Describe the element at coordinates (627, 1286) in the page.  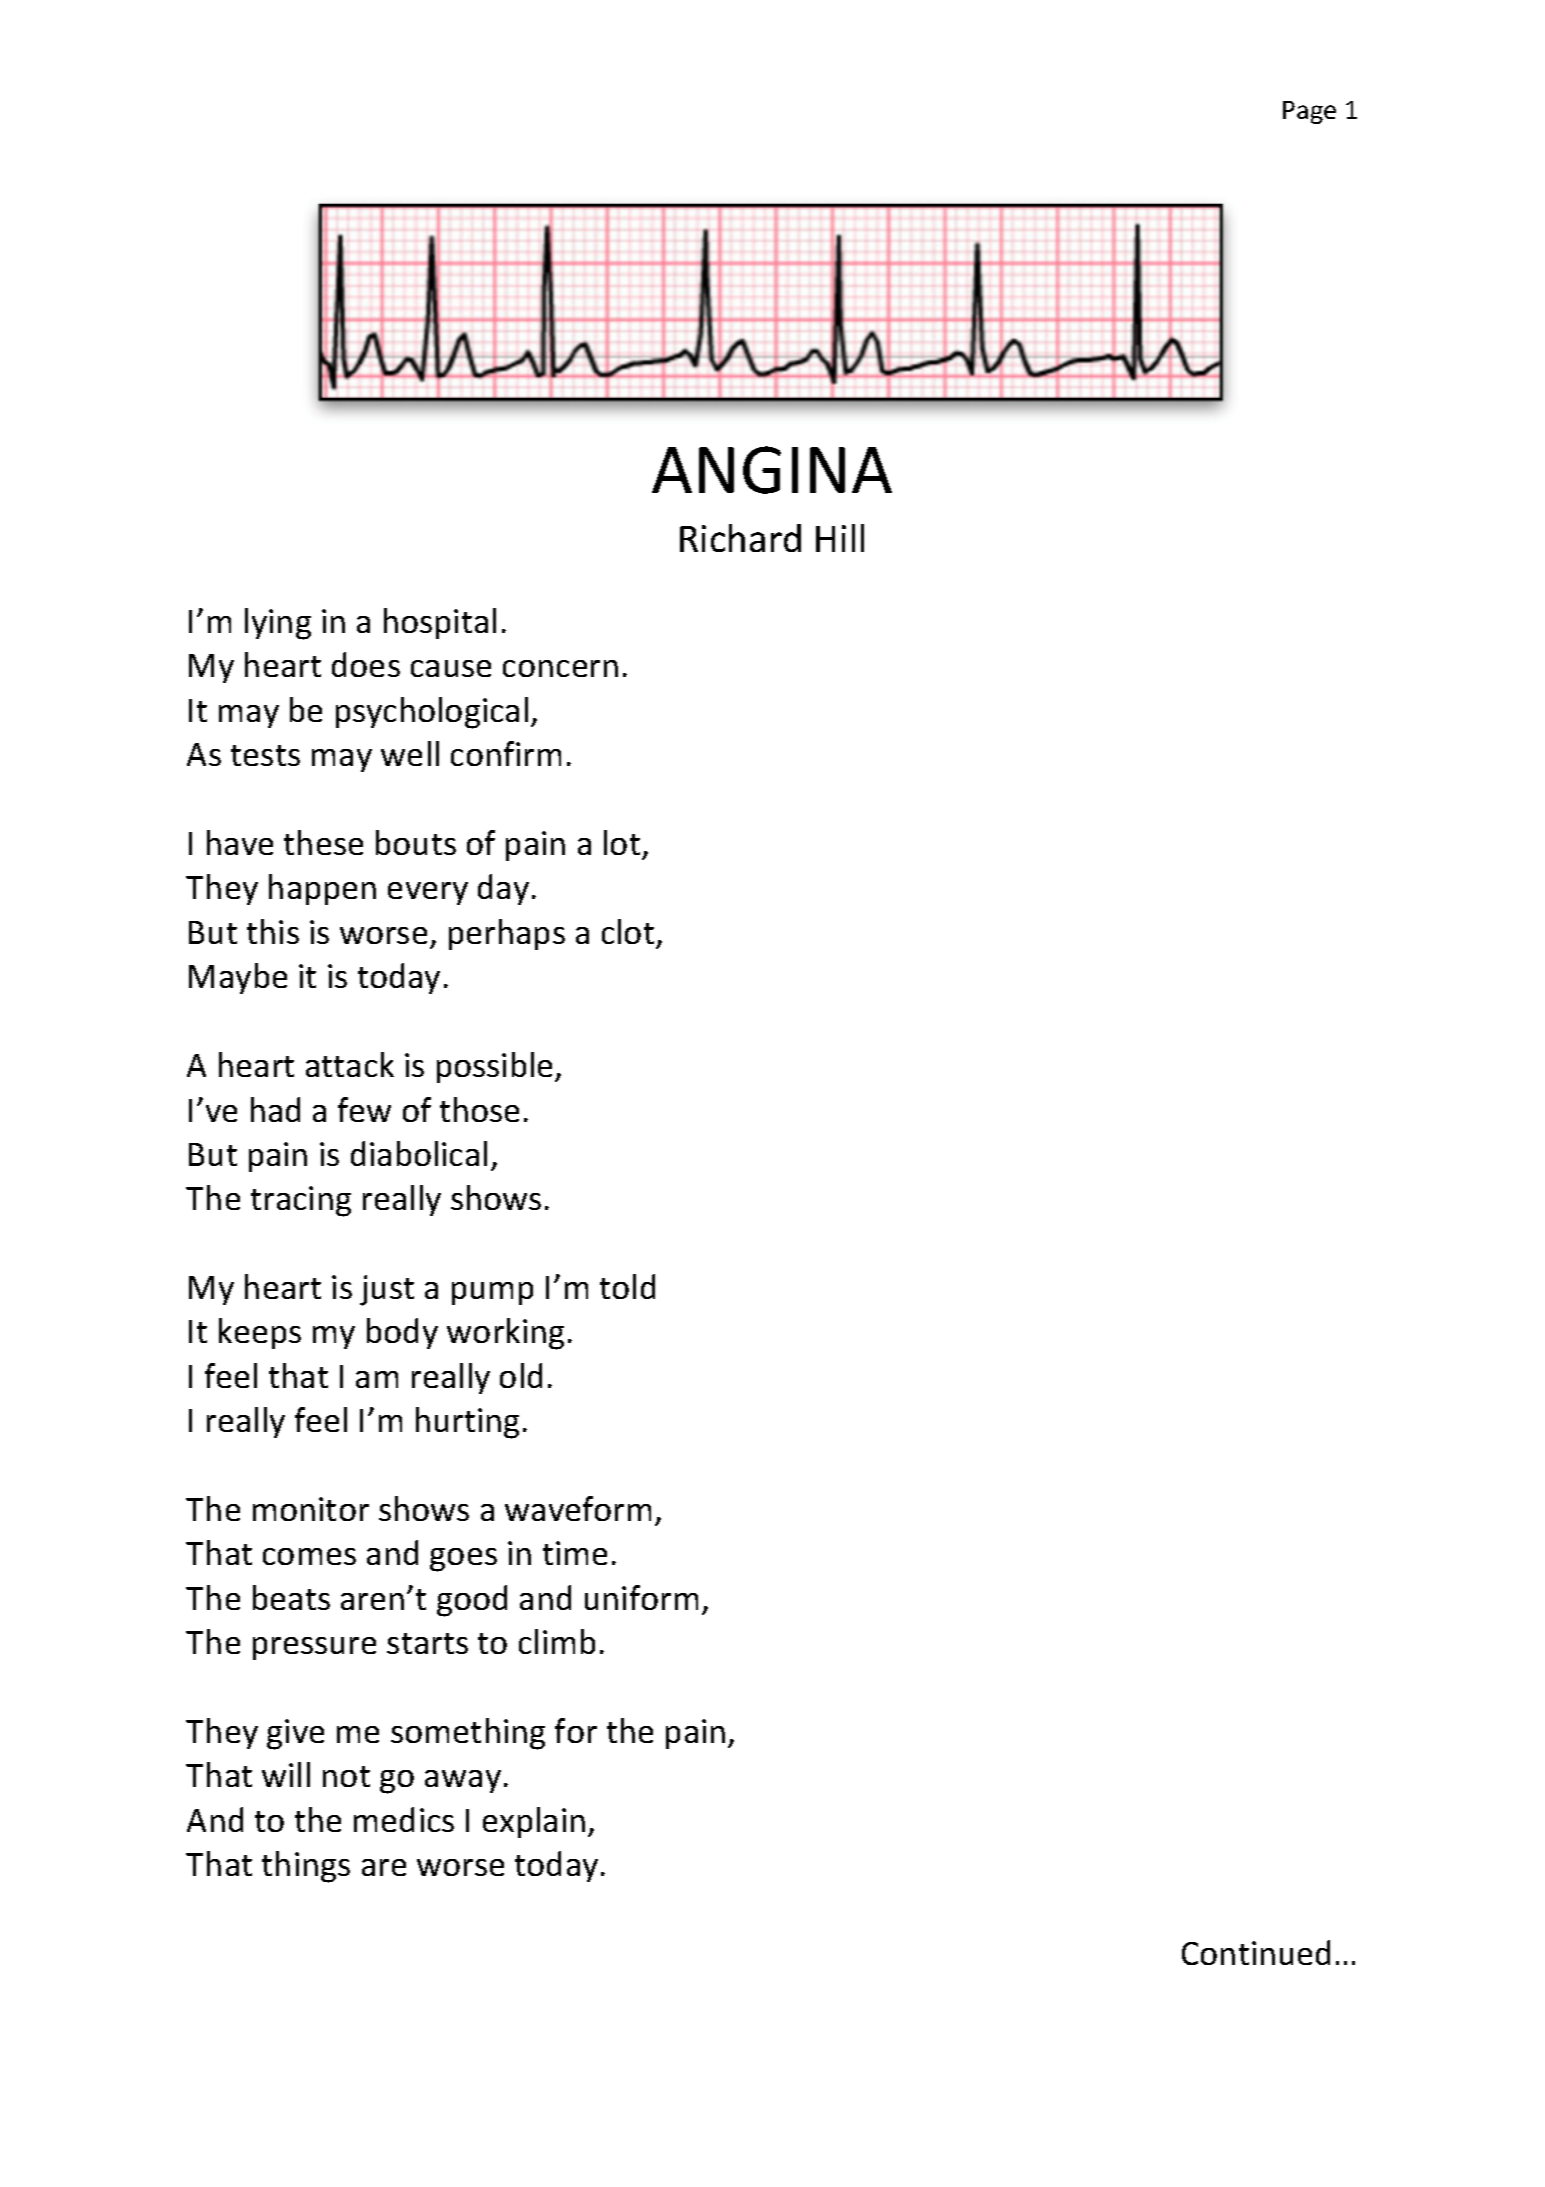
I see `told` at that location.
